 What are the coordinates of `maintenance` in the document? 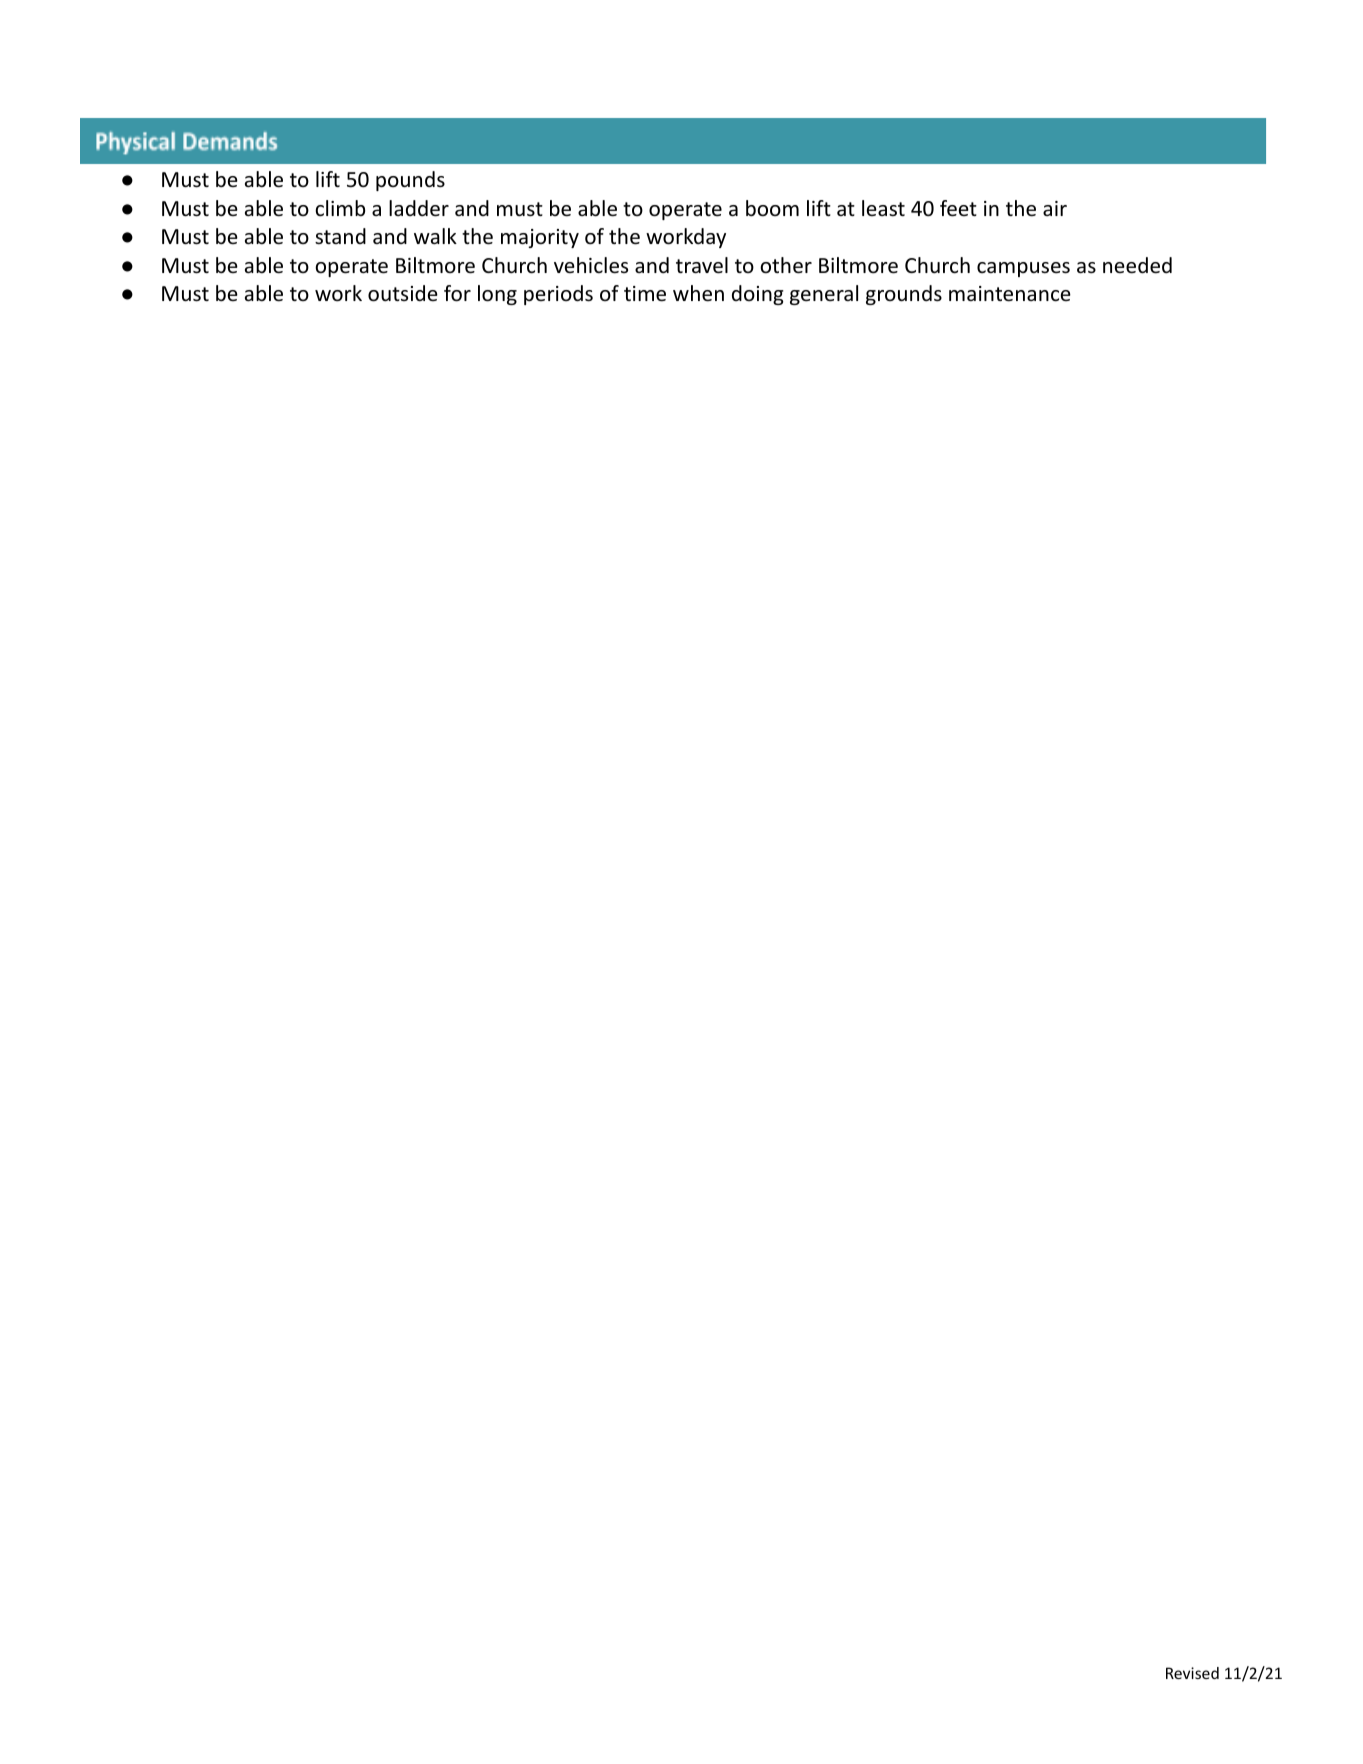 It's located at (1010, 294).
